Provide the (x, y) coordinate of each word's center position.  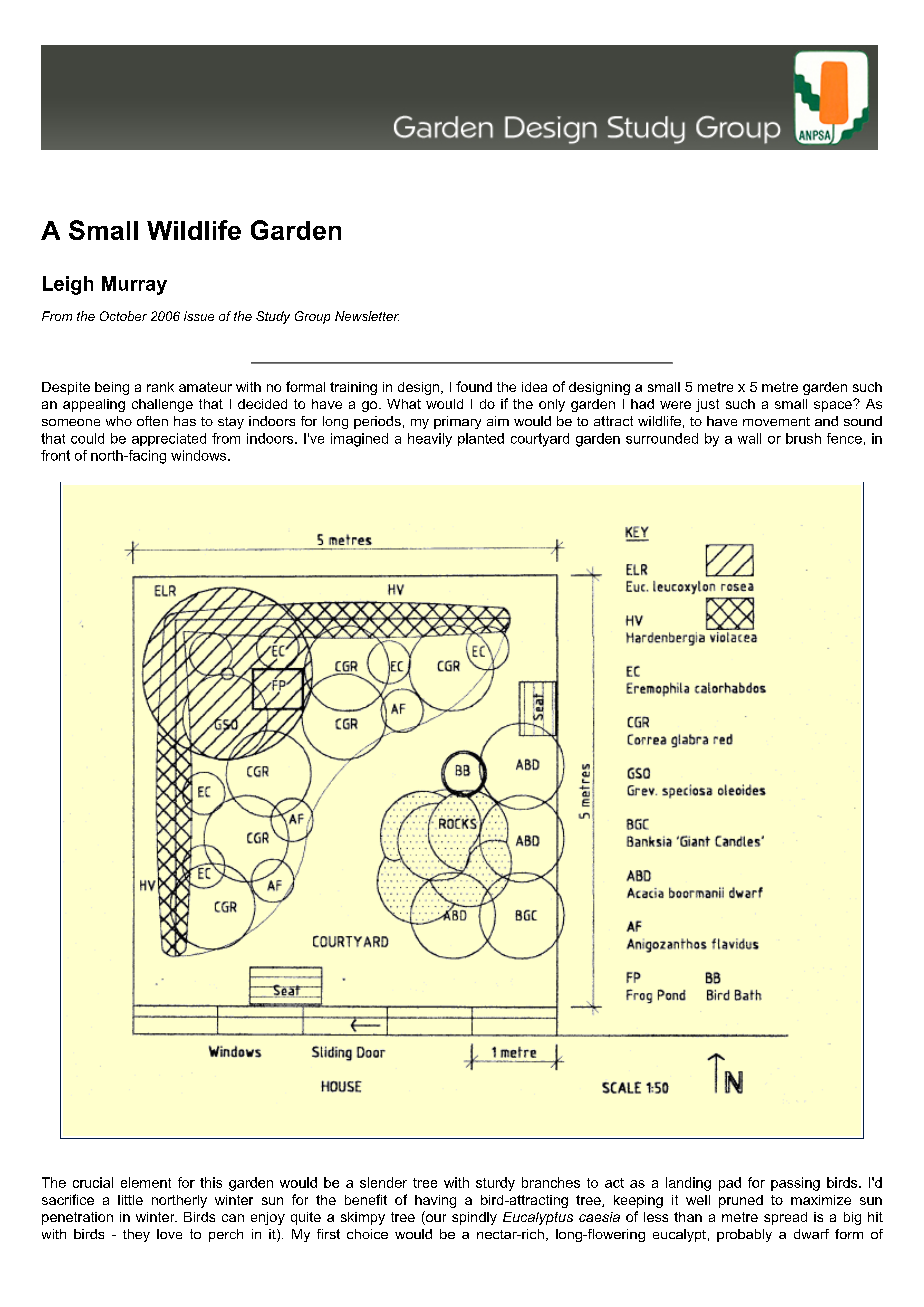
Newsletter (367, 316)
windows (200, 455)
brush (803, 438)
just (707, 405)
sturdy (495, 1184)
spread (785, 1218)
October (123, 316)
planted (481, 439)
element (146, 1182)
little (130, 1200)
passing (795, 1184)
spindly (474, 1218)
